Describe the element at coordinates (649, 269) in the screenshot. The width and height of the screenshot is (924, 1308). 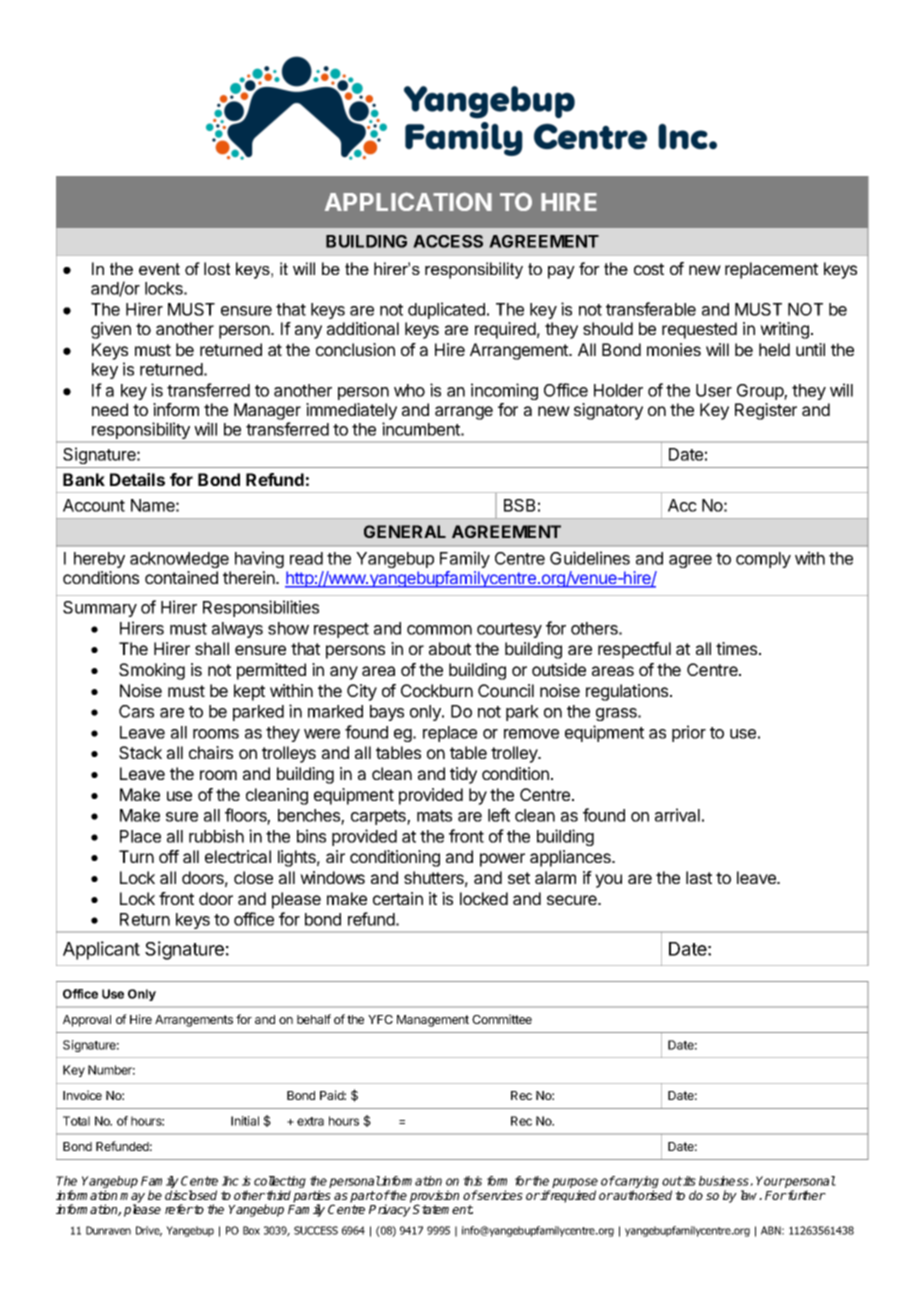
I see `cost` at that location.
